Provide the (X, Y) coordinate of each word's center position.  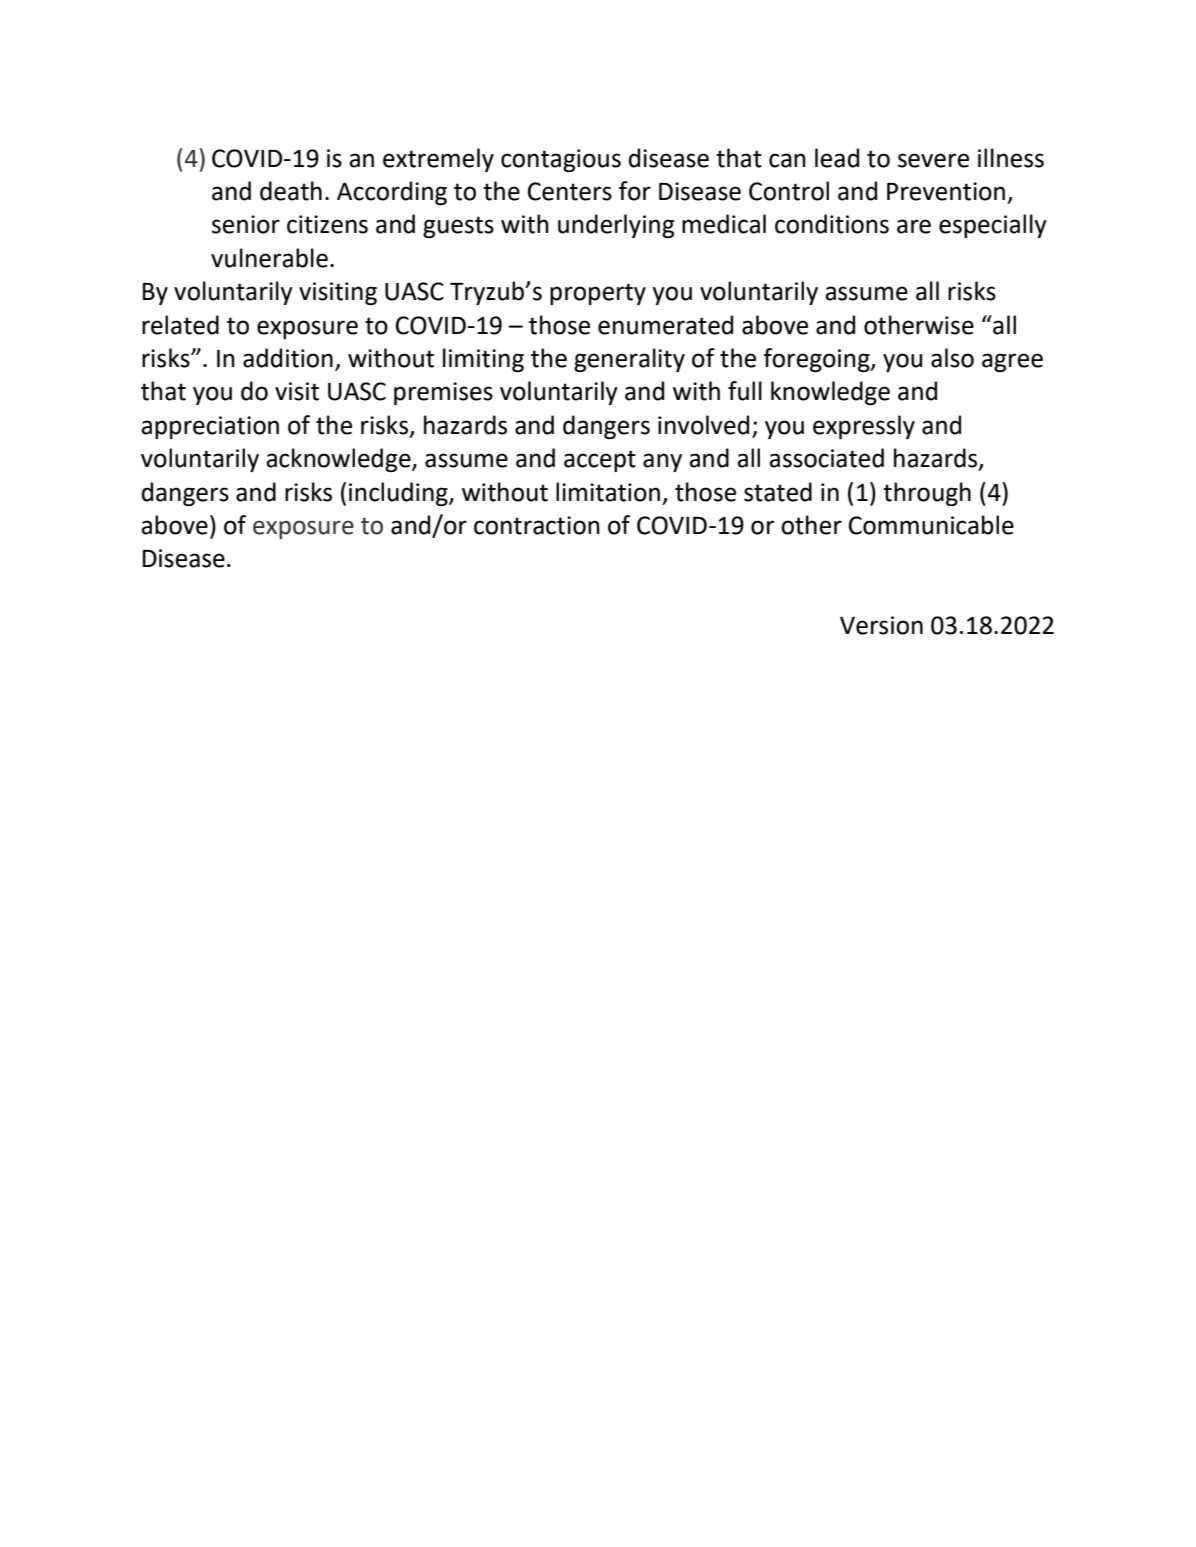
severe (933, 160)
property (598, 294)
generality (629, 360)
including (399, 494)
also (952, 358)
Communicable (931, 525)
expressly (864, 427)
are (914, 226)
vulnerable (269, 258)
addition (288, 358)
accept (600, 461)
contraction (537, 525)
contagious (561, 160)
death (291, 191)
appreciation (210, 427)
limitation (608, 492)
